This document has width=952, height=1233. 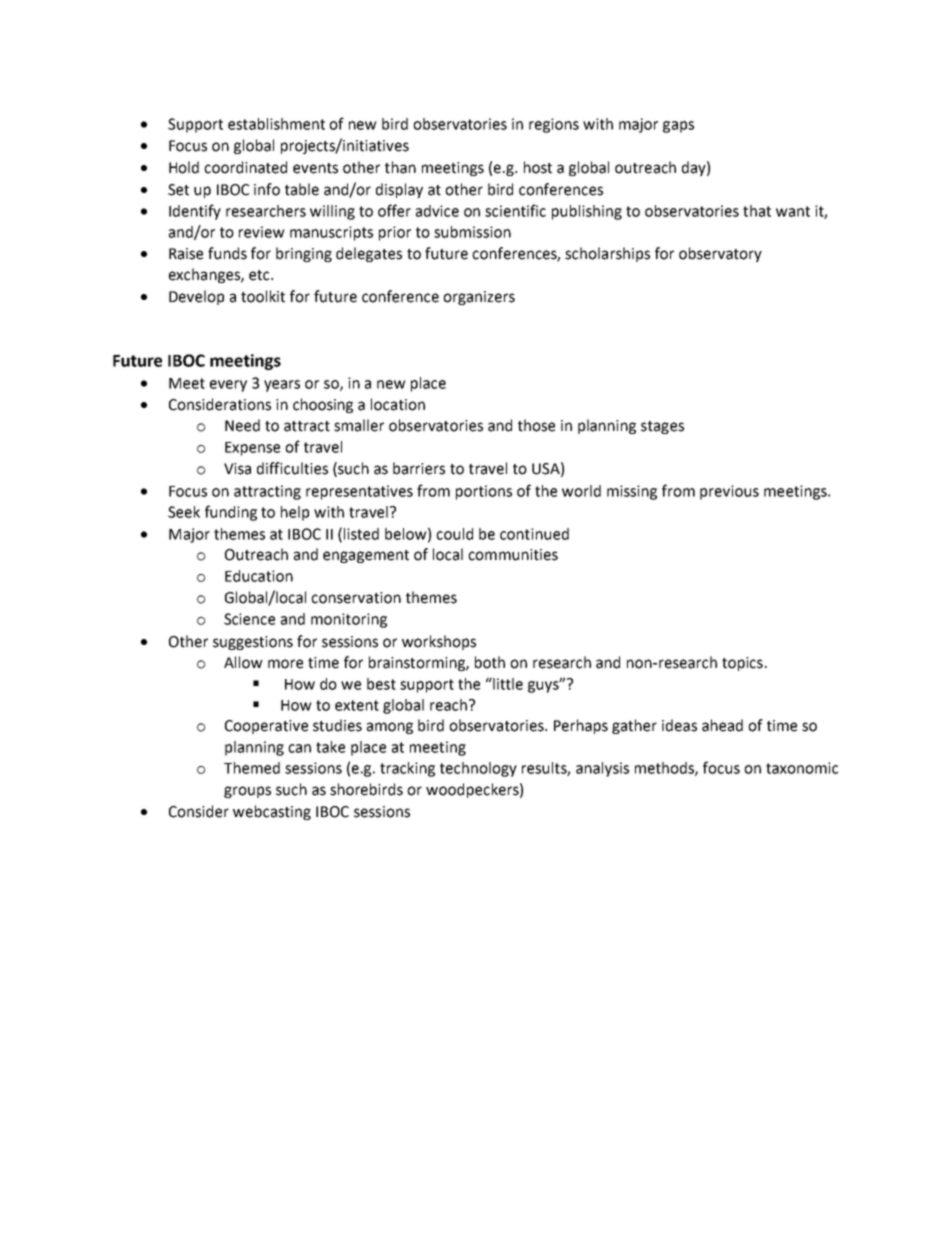 What do you see at coordinates (259, 576) in the document?
I see `Education` at bounding box center [259, 576].
